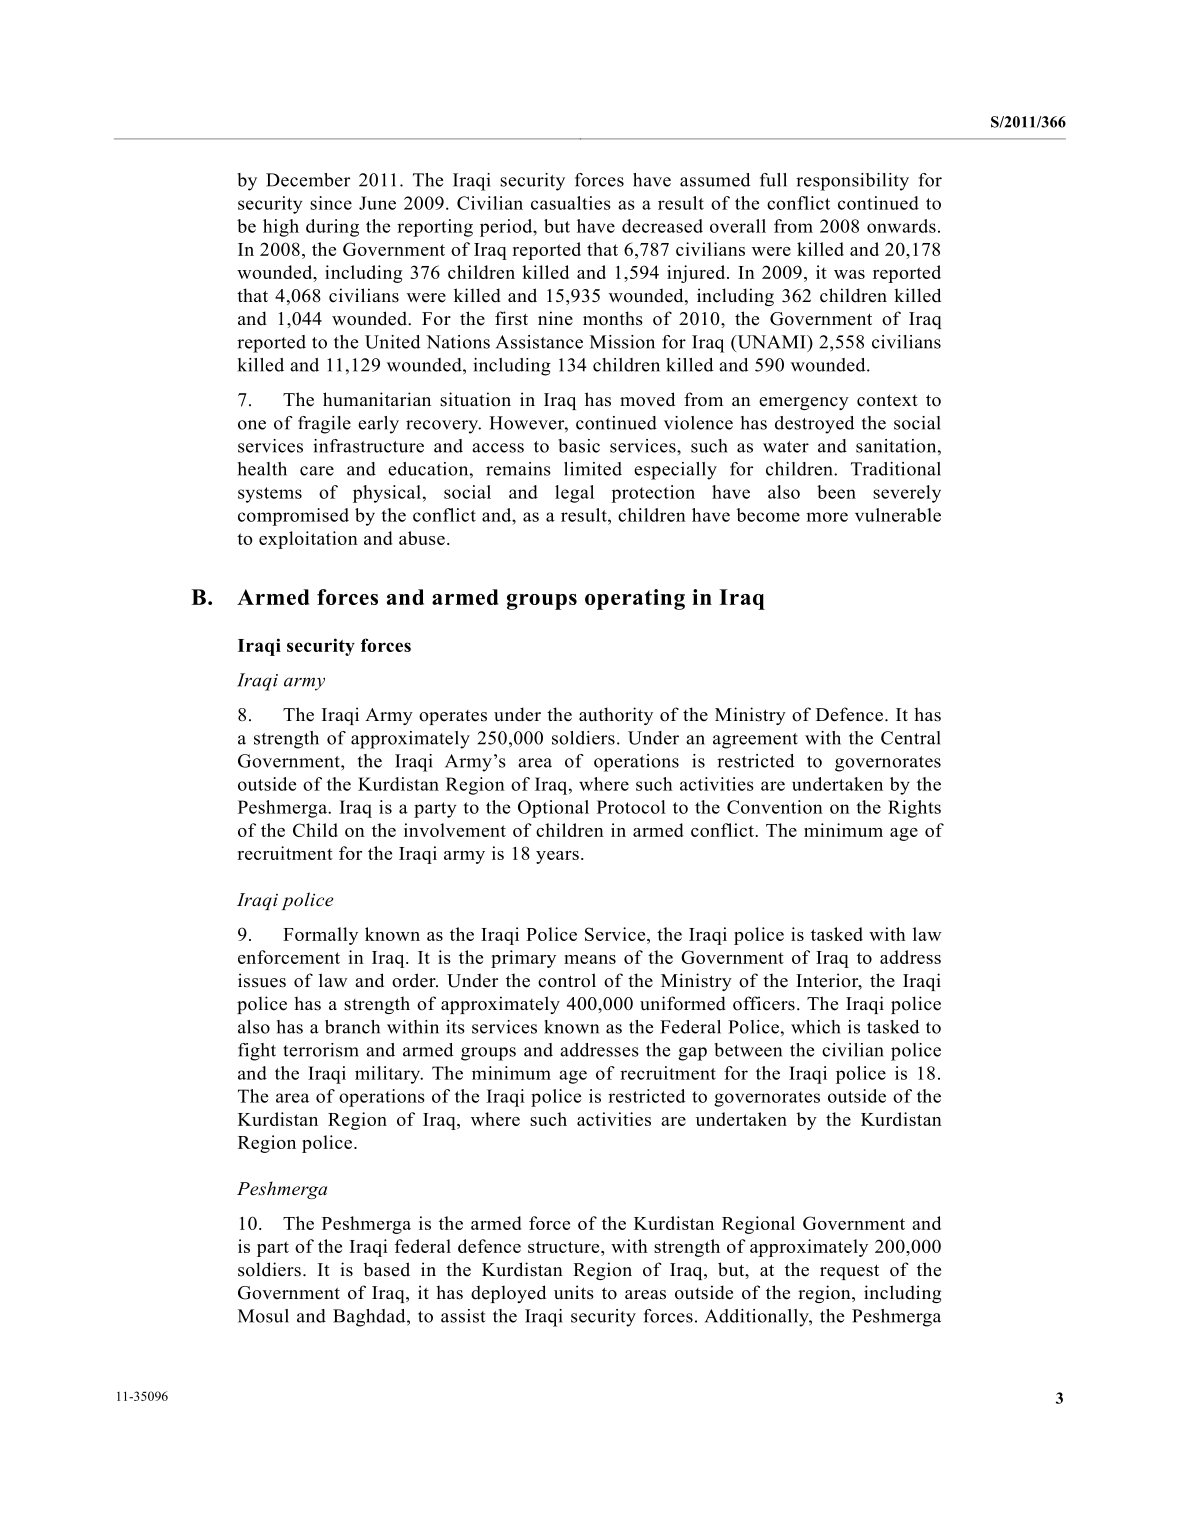 The height and width of the document is (1526, 1179). I want to click on operates, so click(453, 717).
